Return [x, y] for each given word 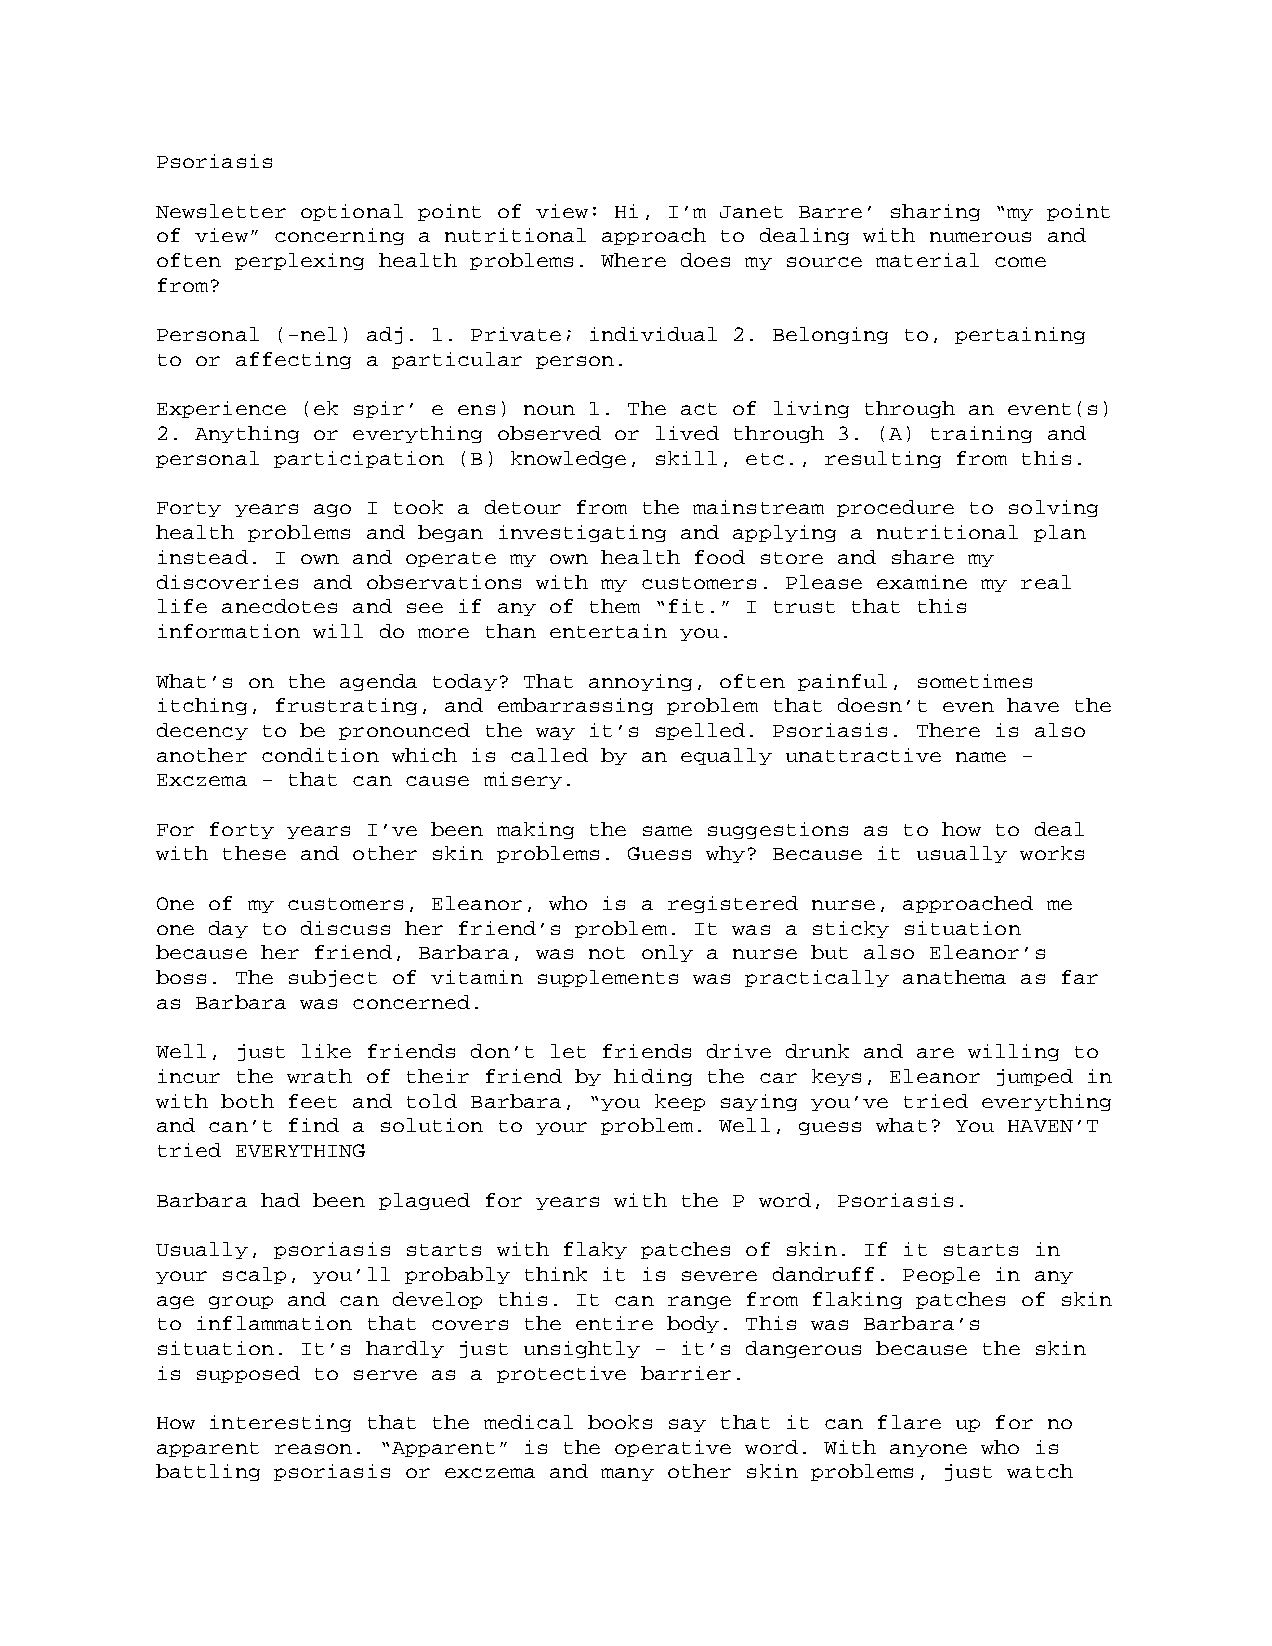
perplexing [299, 261]
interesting [280, 1423]
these [254, 853]
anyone [928, 1450]
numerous [980, 237]
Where [633, 260]
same [667, 831]
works [1052, 853]
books [620, 1422]
